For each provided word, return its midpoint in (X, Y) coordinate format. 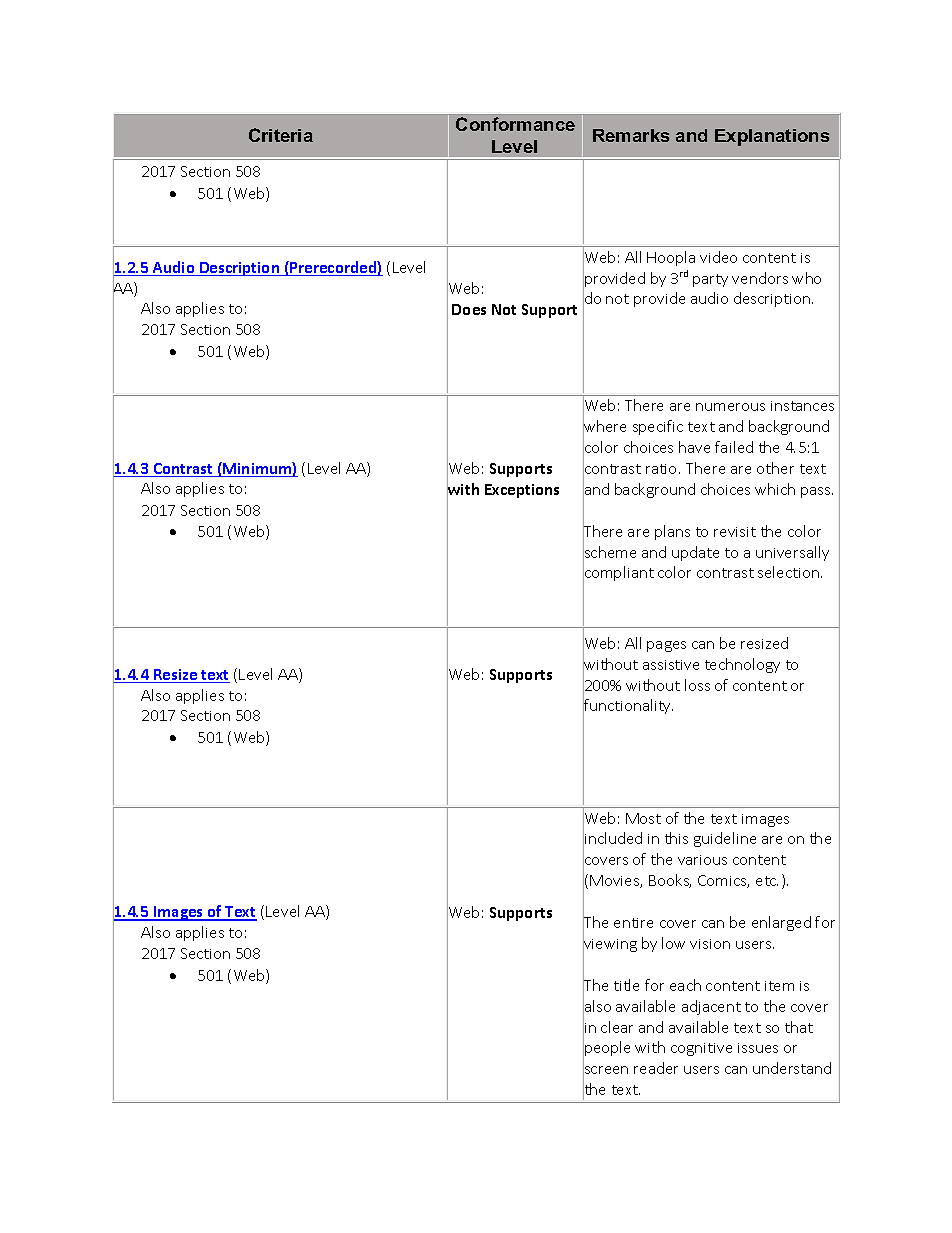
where (604, 426)
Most (643, 818)
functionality (628, 707)
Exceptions (522, 491)
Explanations (772, 137)
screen (605, 1070)
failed (734, 447)
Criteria (281, 135)
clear (617, 1027)
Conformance (515, 124)
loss (697, 685)
